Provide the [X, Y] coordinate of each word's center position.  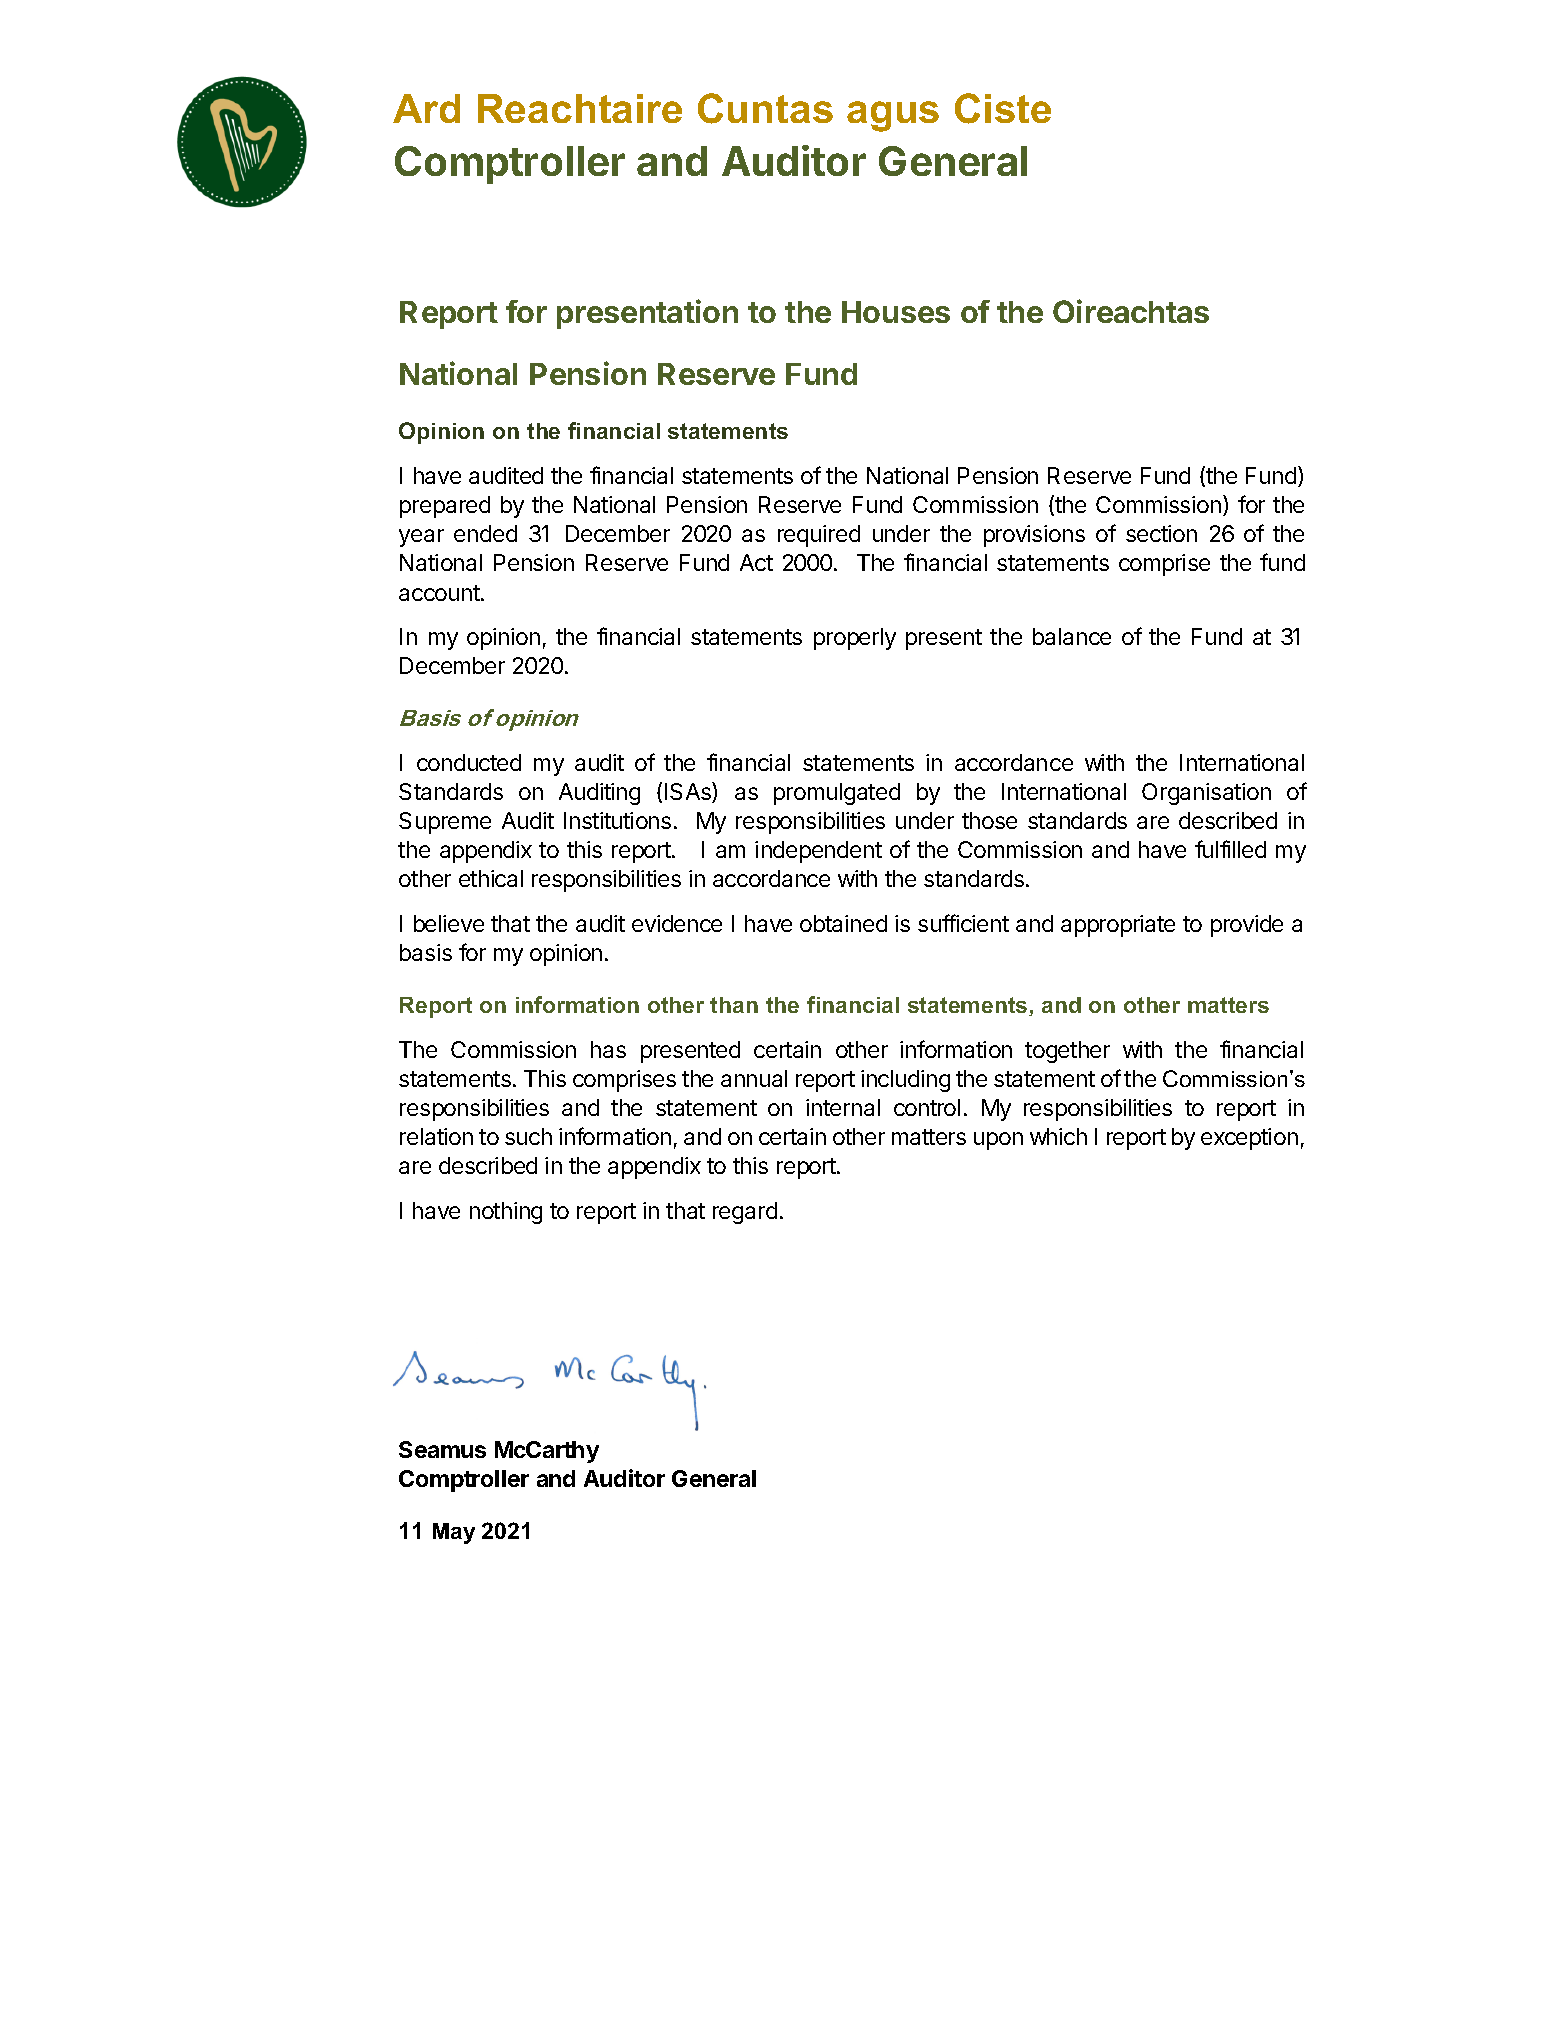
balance [1072, 636]
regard [745, 1213]
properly [855, 639]
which [1058, 1136]
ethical [491, 878]
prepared [445, 507]
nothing [506, 1213]
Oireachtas [1131, 311]
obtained [843, 923]
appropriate [1118, 926]
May [454, 1533]
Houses [896, 312]
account [440, 593]
